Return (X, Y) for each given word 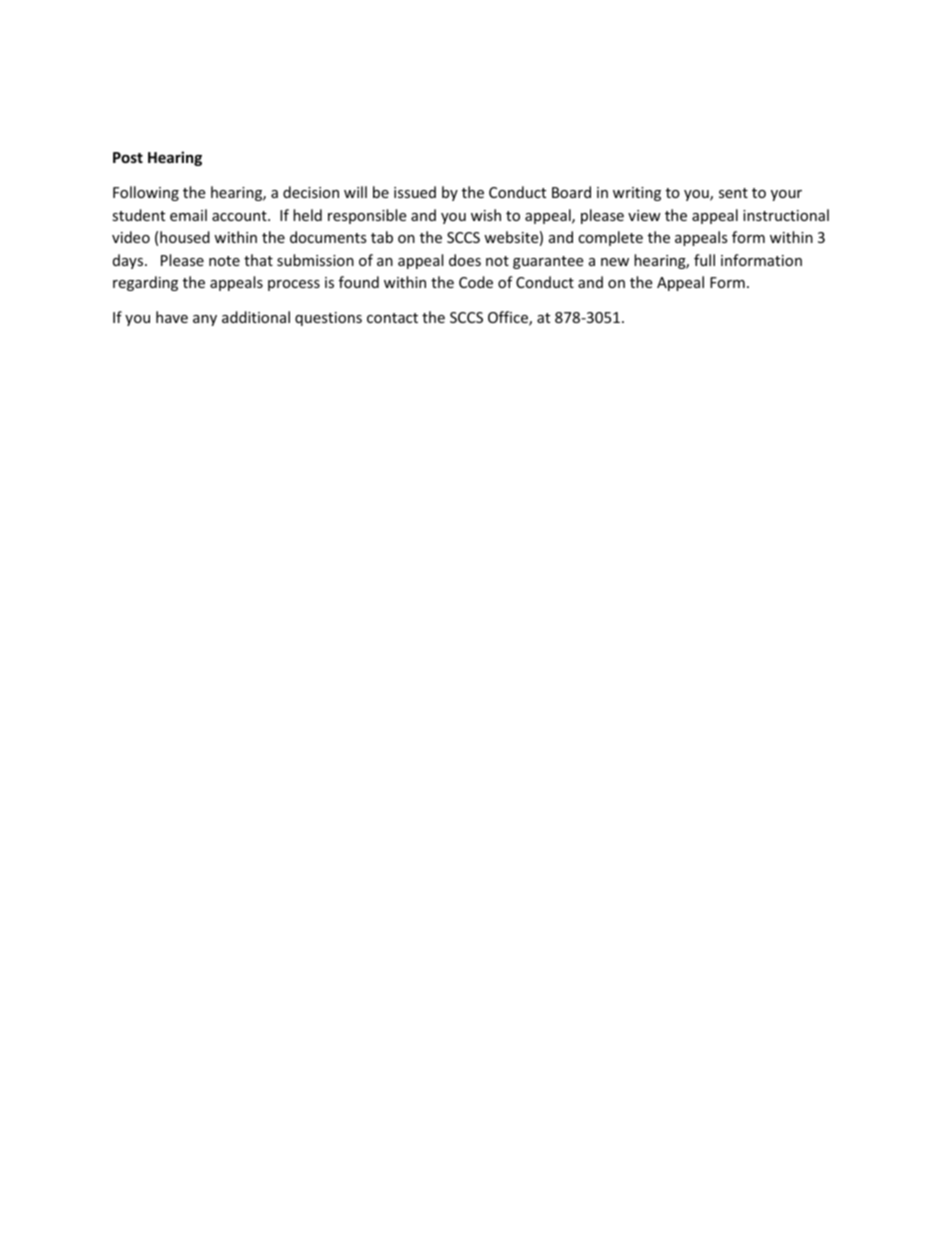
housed (185, 237)
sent (733, 193)
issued (415, 192)
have (172, 317)
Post (128, 157)
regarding (145, 283)
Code (476, 282)
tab (382, 237)
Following (146, 193)
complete (610, 238)
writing (637, 194)
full (704, 260)
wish (486, 215)
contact (392, 318)
